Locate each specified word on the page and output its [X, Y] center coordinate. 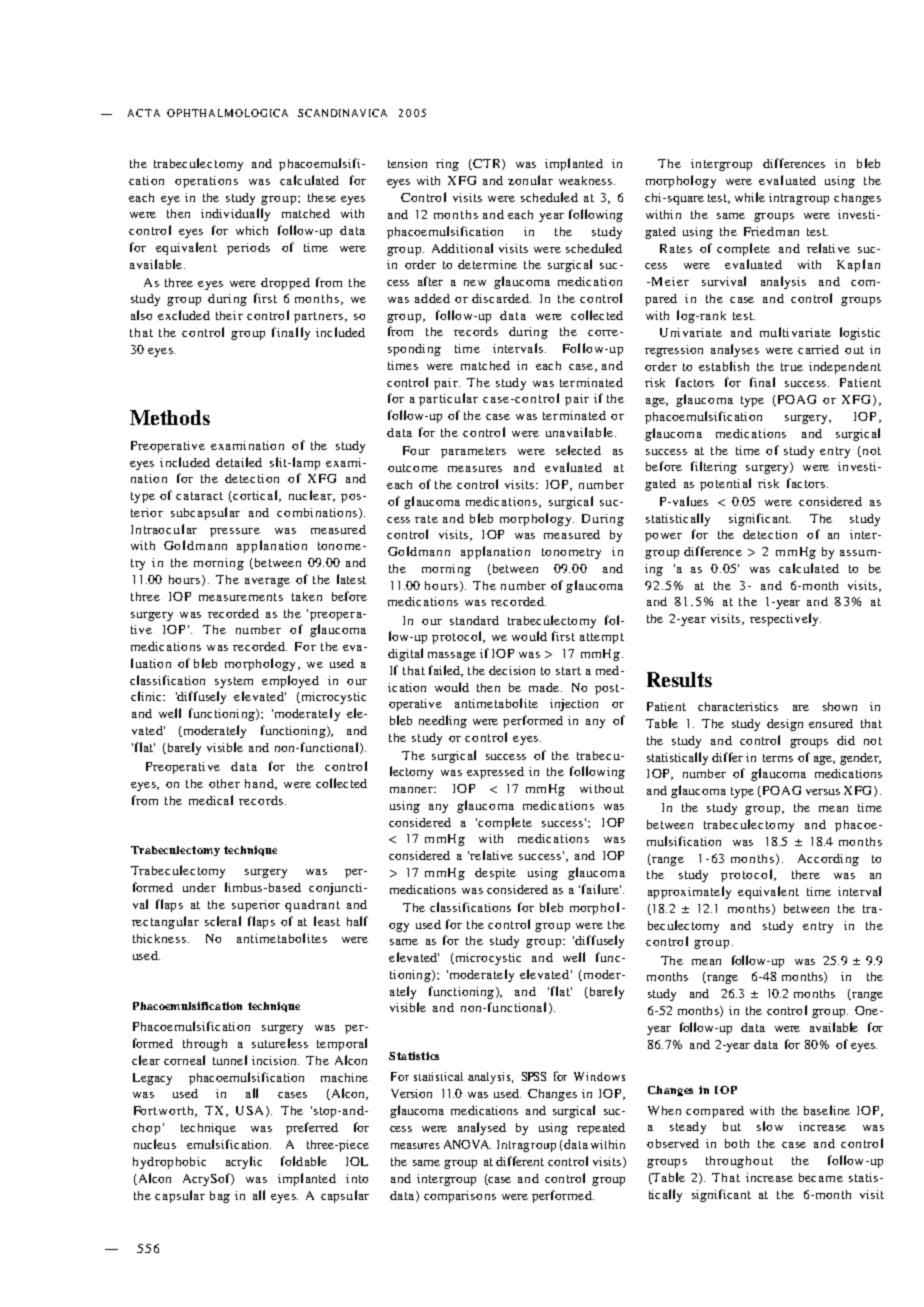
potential [725, 484]
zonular [530, 180]
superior [256, 906]
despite [495, 874]
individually [235, 214]
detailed [239, 462]
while [750, 197]
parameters [473, 452]
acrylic [244, 1162]
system [234, 682]
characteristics [738, 706]
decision [512, 670]
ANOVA [467, 1144]
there [806, 874]
